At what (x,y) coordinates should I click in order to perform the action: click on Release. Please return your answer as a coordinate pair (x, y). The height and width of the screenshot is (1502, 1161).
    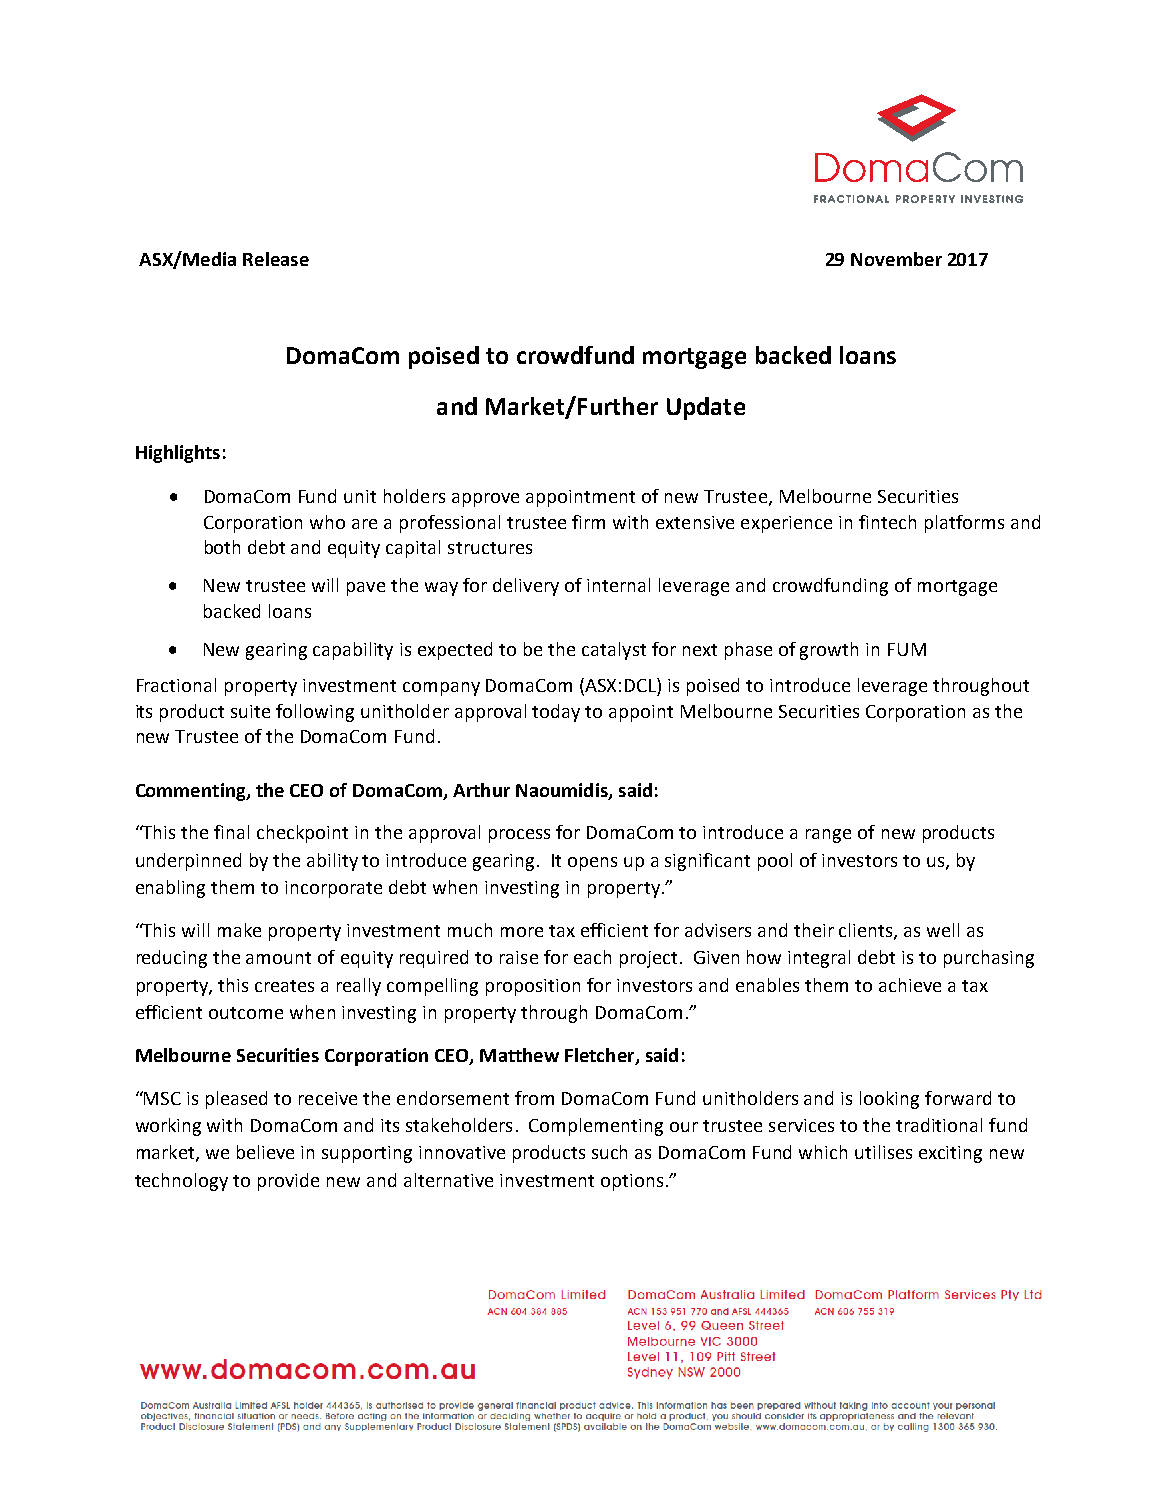
    Looking at the image, I should click on (276, 259).
